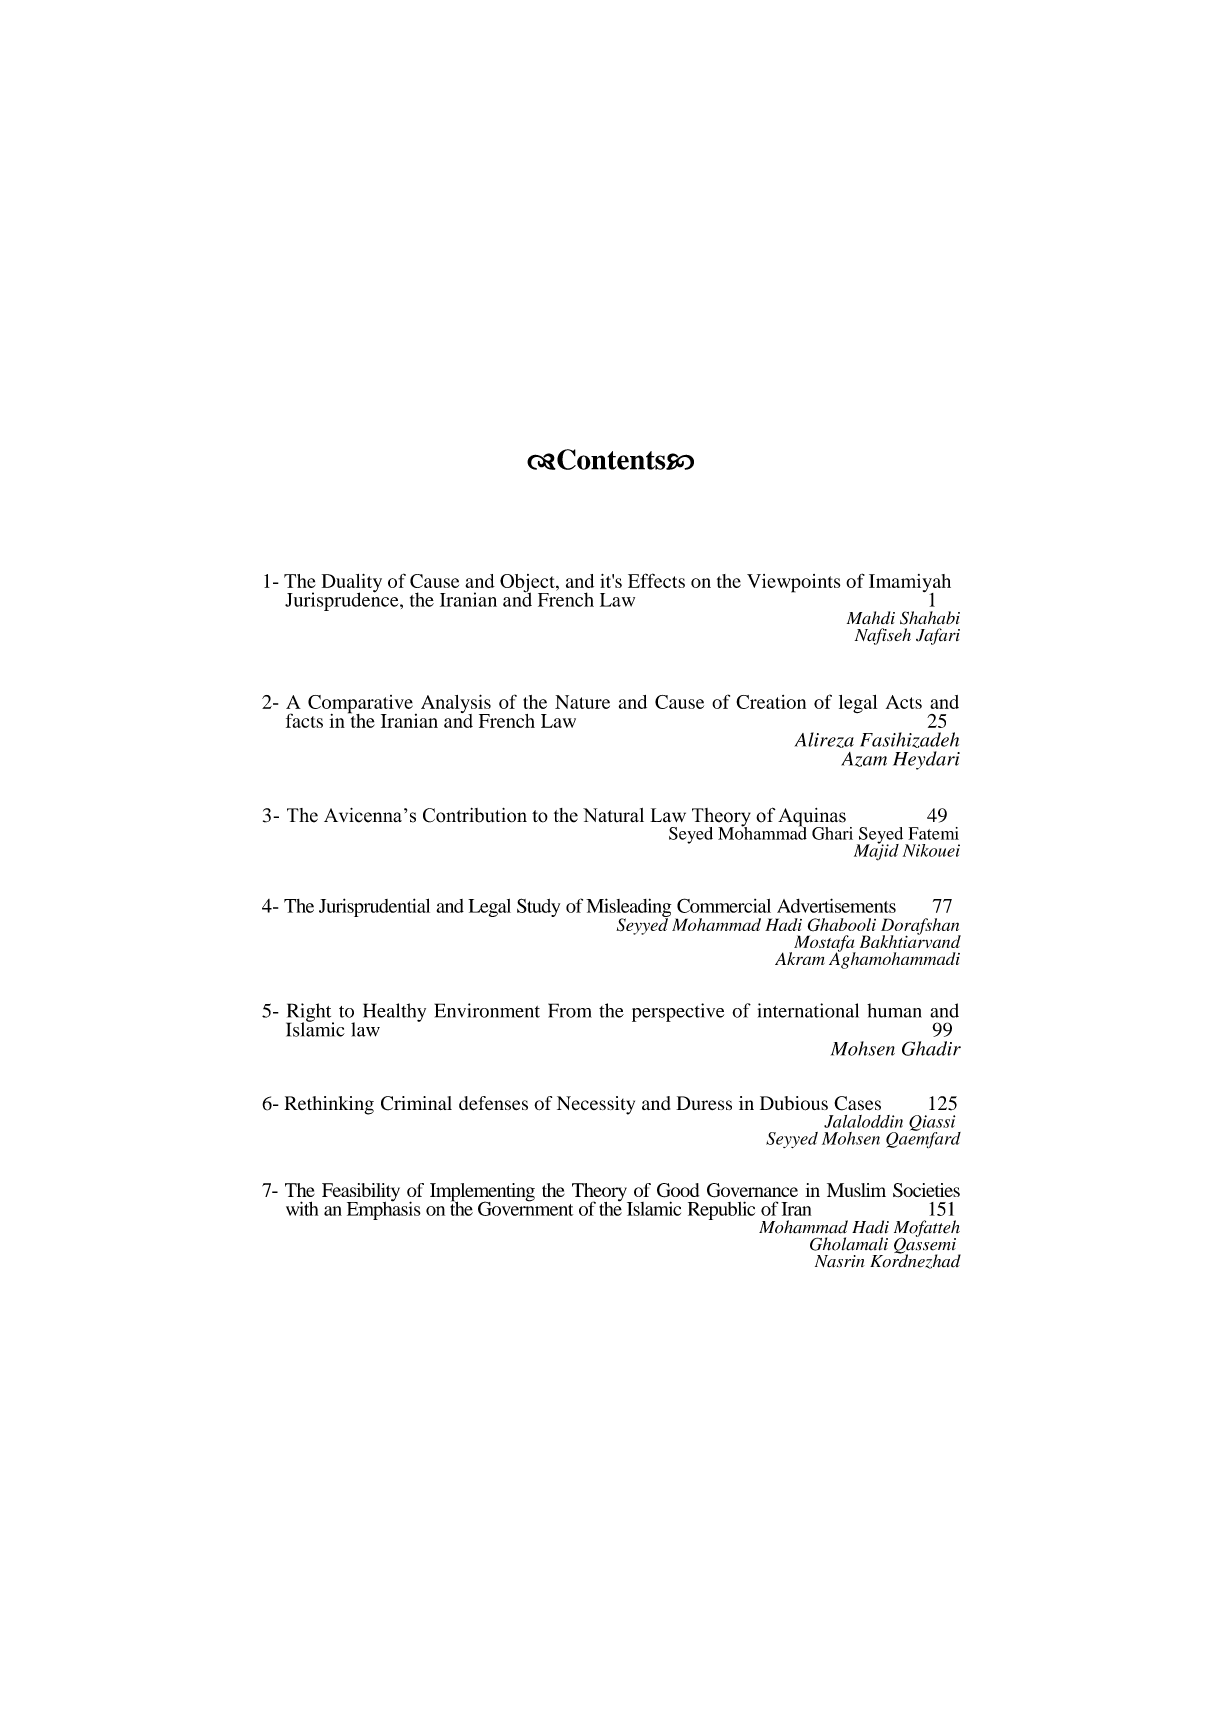 Image resolution: width=1222 pixels, height=1728 pixels. I want to click on Aquinas, so click(812, 818).
